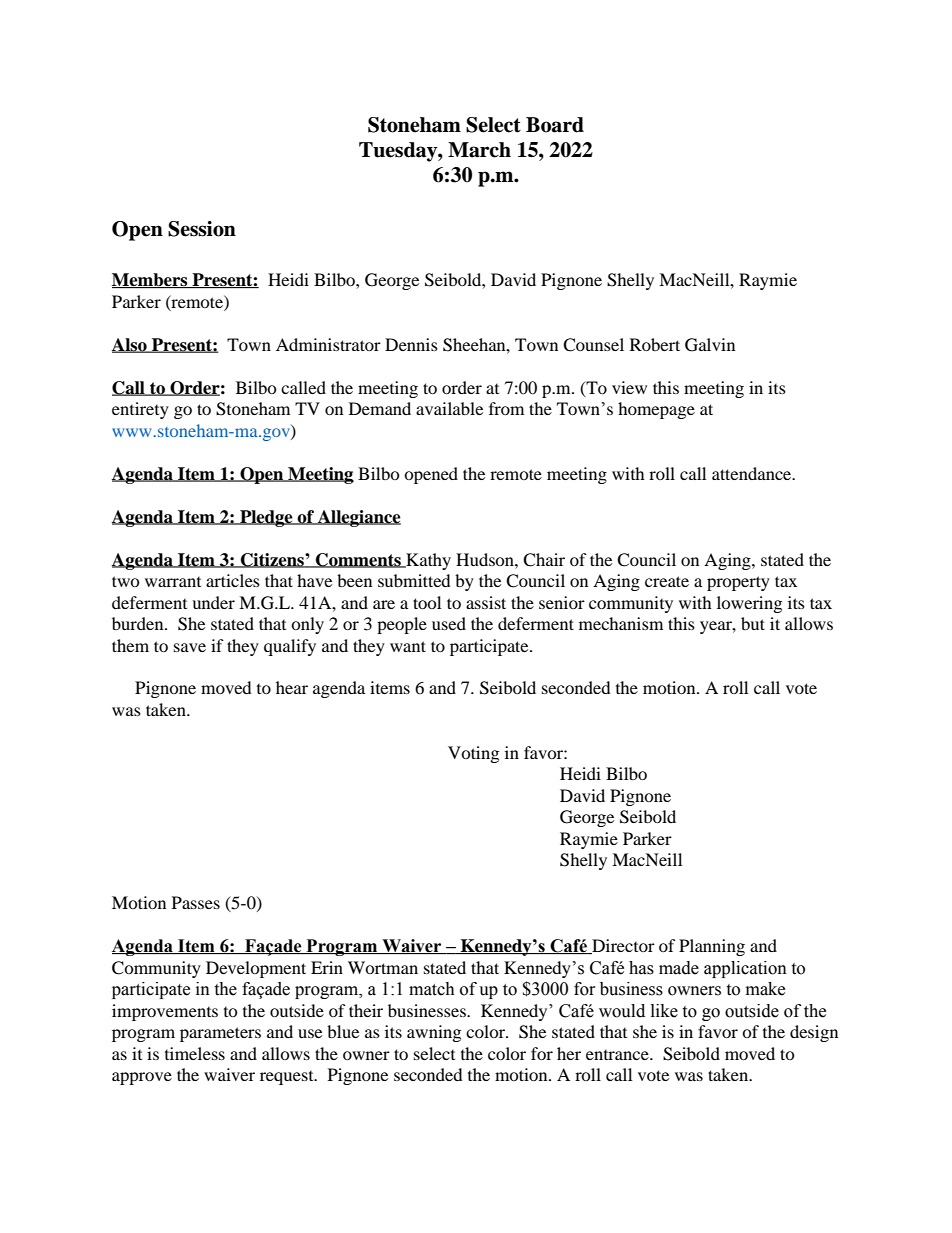 The width and height of the screenshot is (952, 1233). What do you see at coordinates (449, 408) in the screenshot?
I see `available` at bounding box center [449, 408].
